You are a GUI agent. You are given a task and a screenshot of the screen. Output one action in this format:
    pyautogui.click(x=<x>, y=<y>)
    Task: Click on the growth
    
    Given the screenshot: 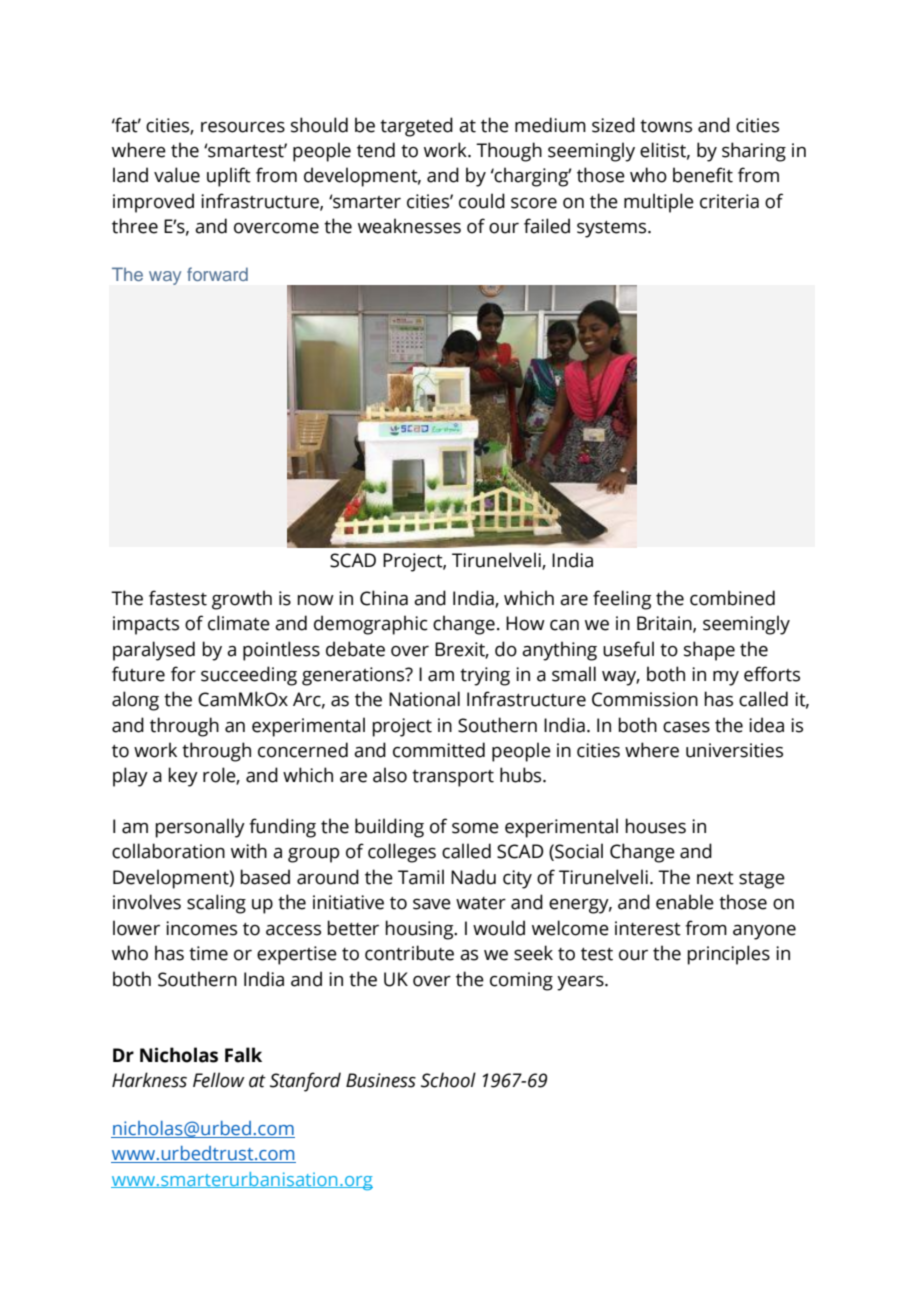 What is the action you would take?
    pyautogui.click(x=242, y=600)
